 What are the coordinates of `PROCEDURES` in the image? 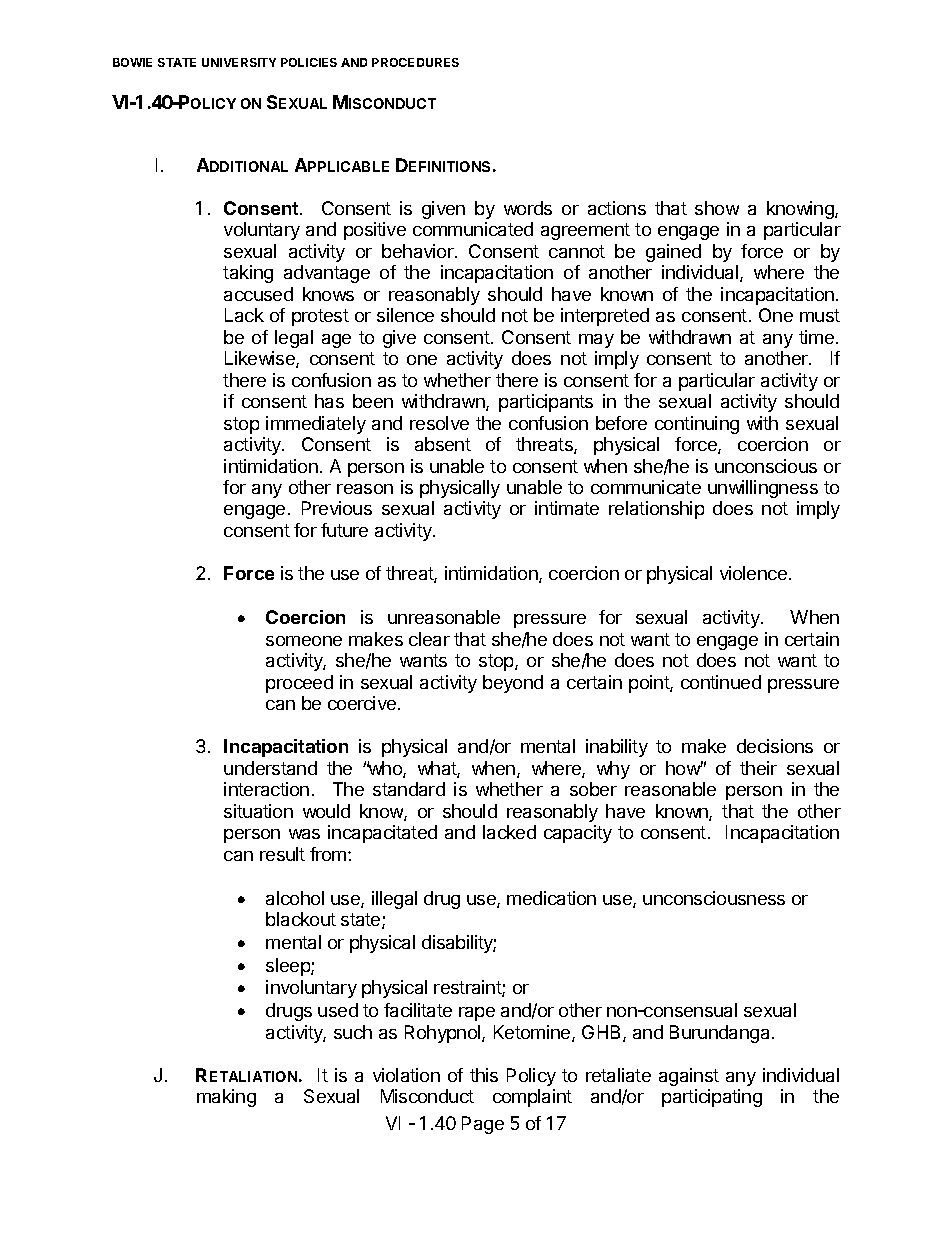 It's located at (415, 62).
